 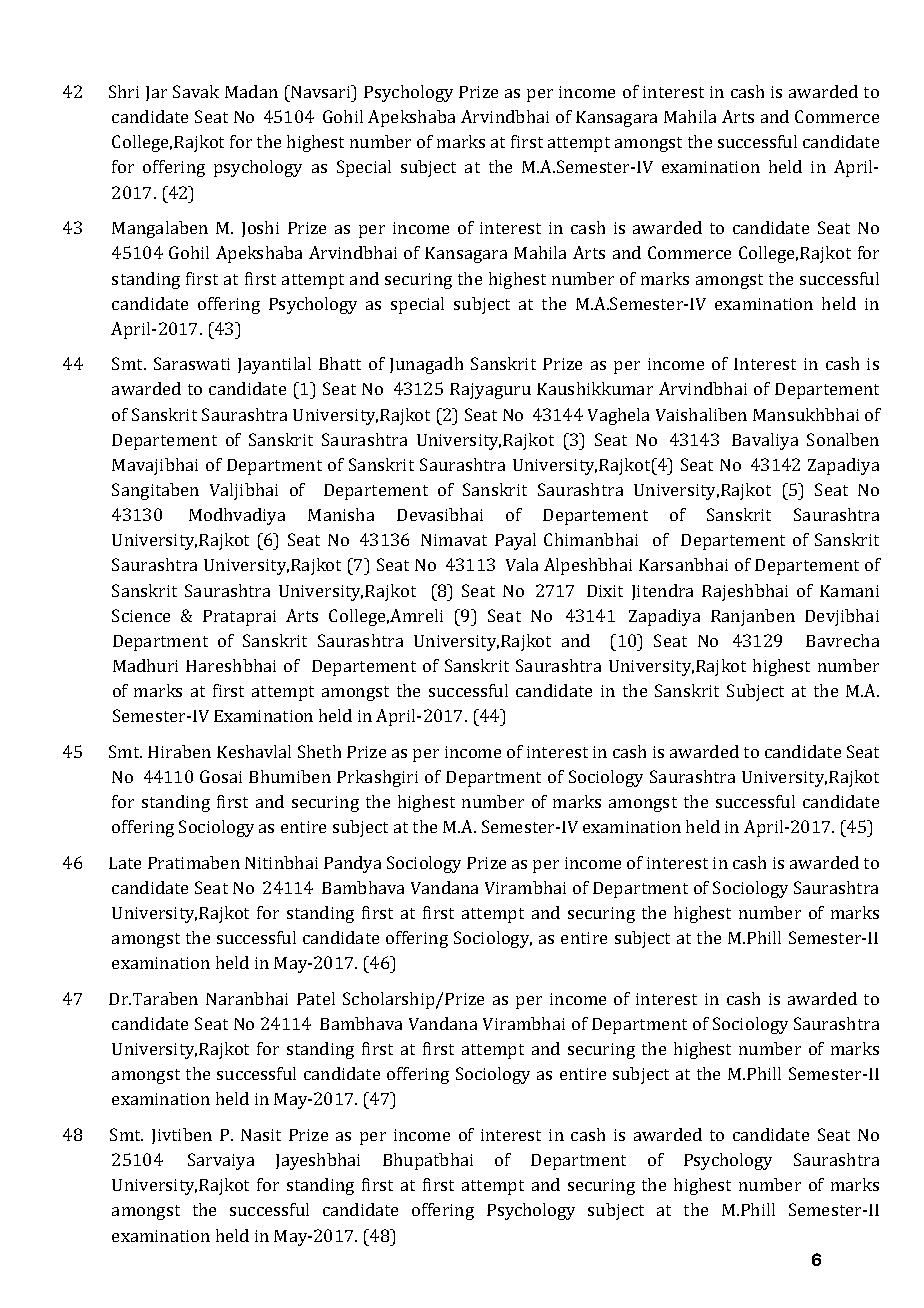 What do you see at coordinates (849, 591) in the page?
I see `Kamani` at bounding box center [849, 591].
